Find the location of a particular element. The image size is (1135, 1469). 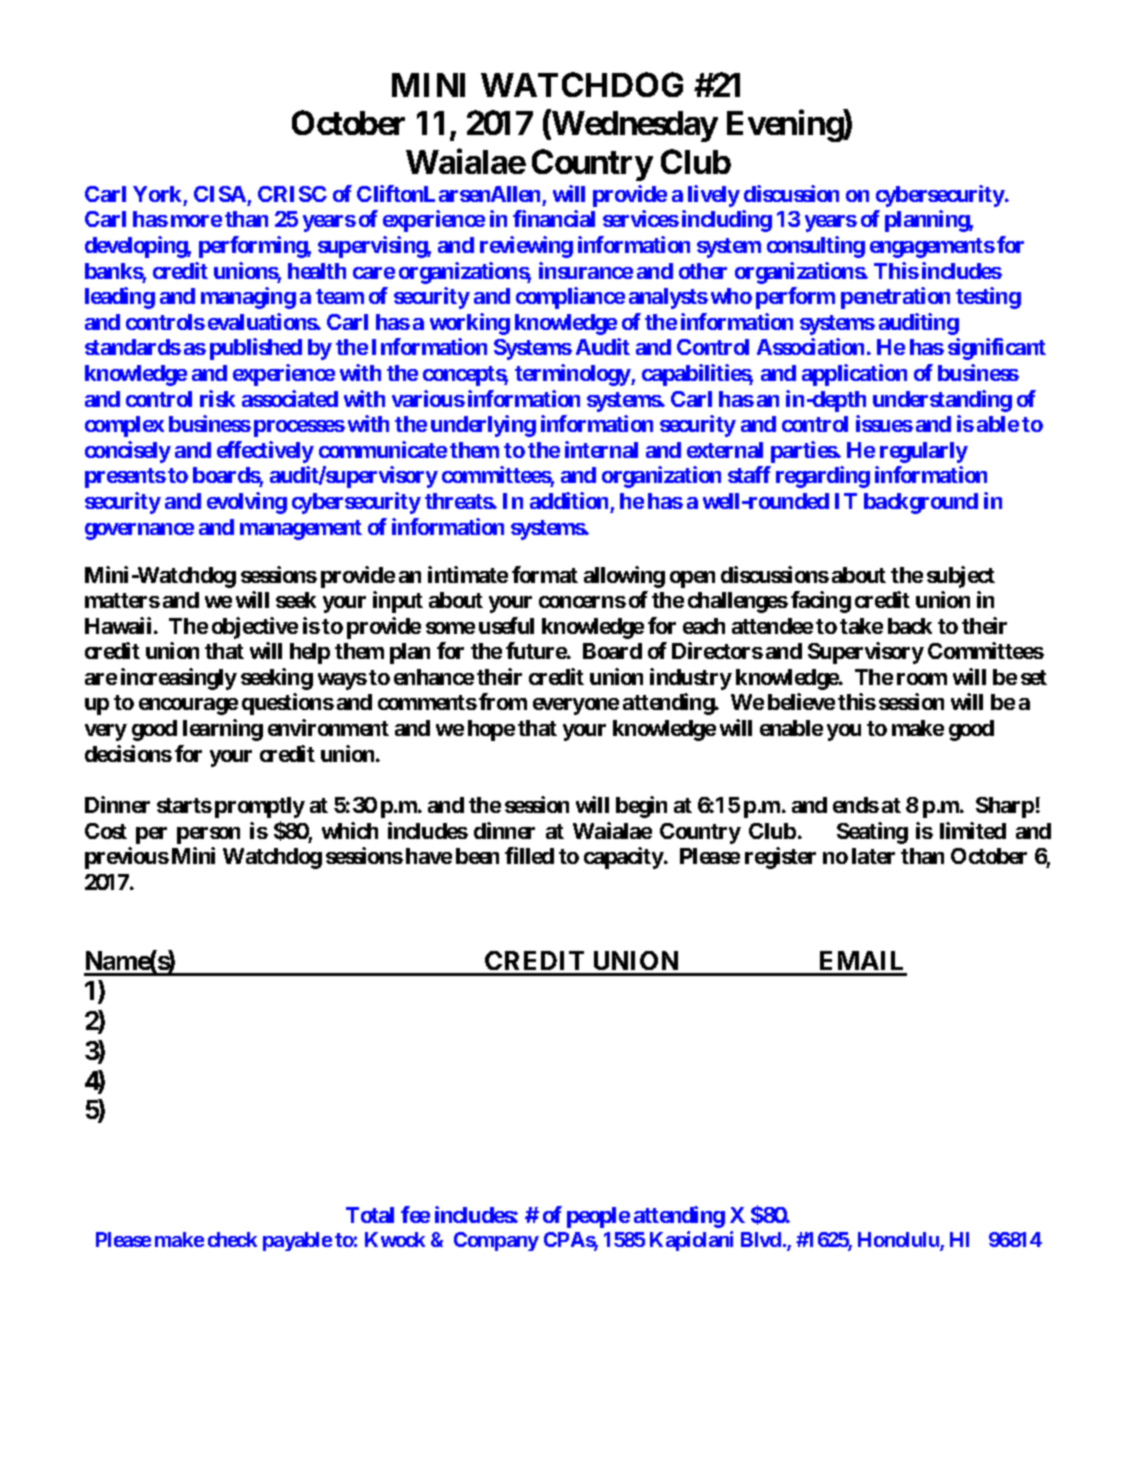

Wednesday is located at coordinates (634, 126).
